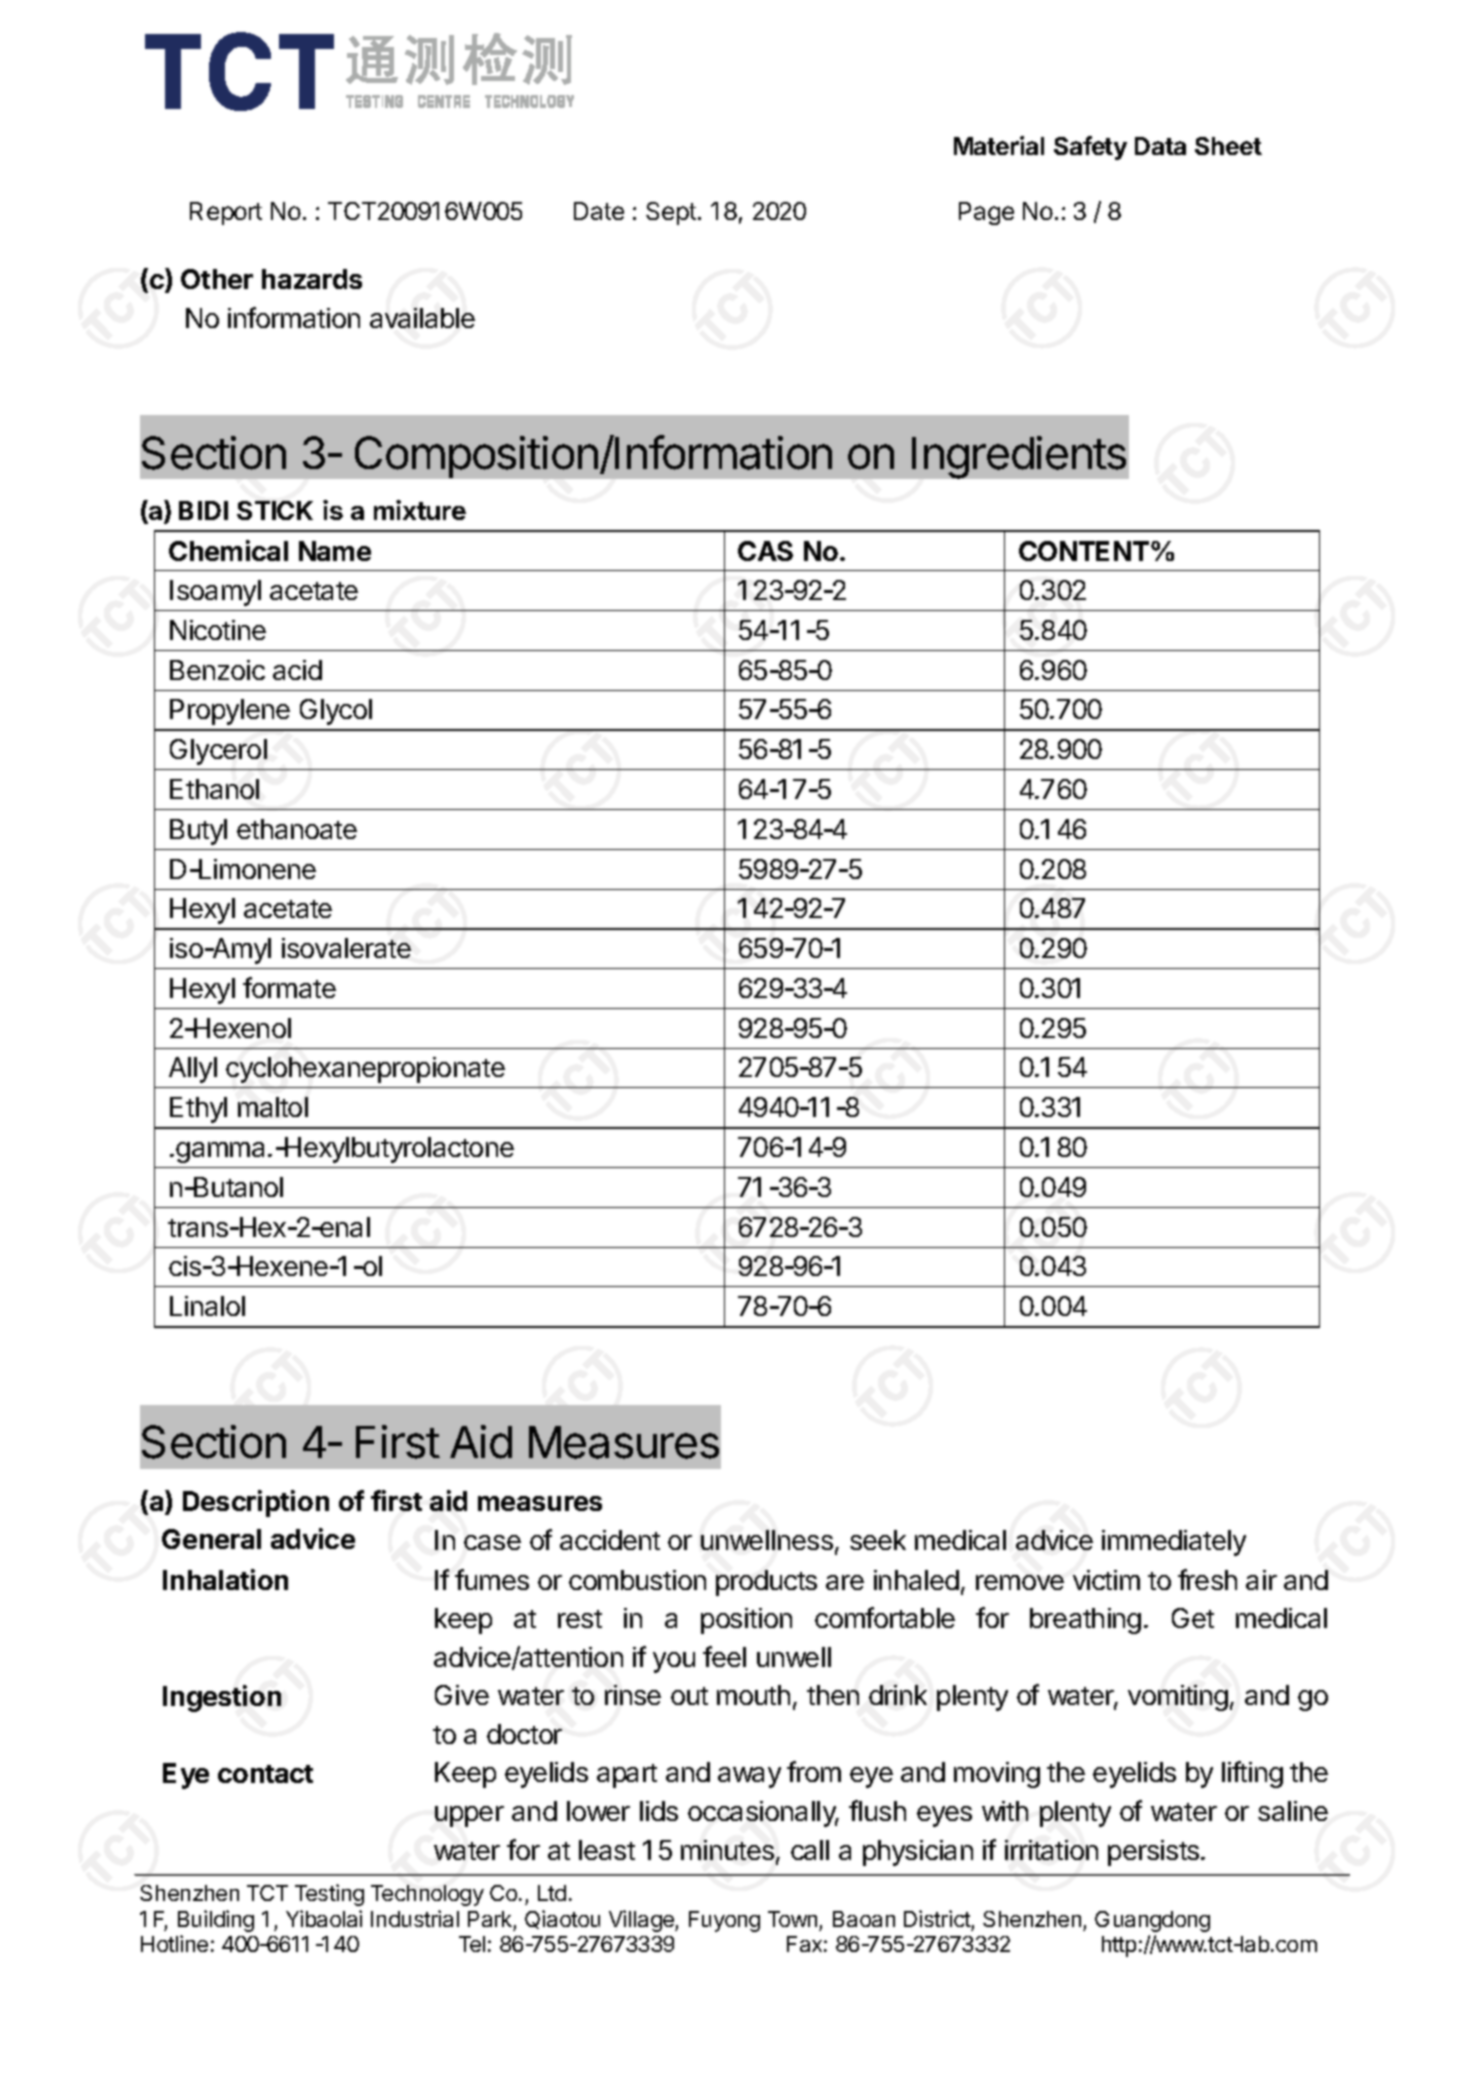  What do you see at coordinates (1085, 551) in the screenshot?
I see `CONTENT` at bounding box center [1085, 551].
